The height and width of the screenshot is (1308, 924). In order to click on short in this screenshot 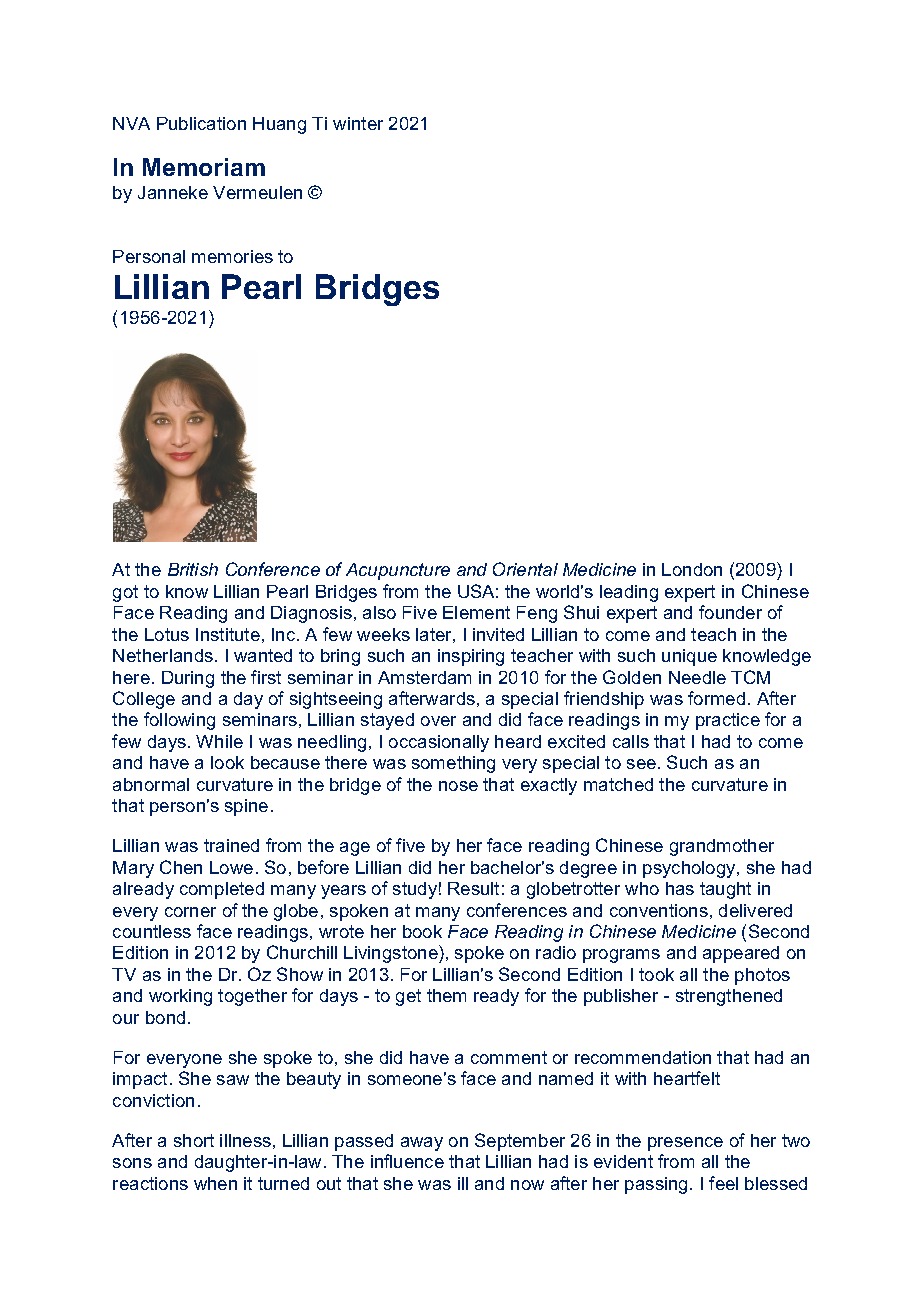, I will do `click(194, 1140)`.
